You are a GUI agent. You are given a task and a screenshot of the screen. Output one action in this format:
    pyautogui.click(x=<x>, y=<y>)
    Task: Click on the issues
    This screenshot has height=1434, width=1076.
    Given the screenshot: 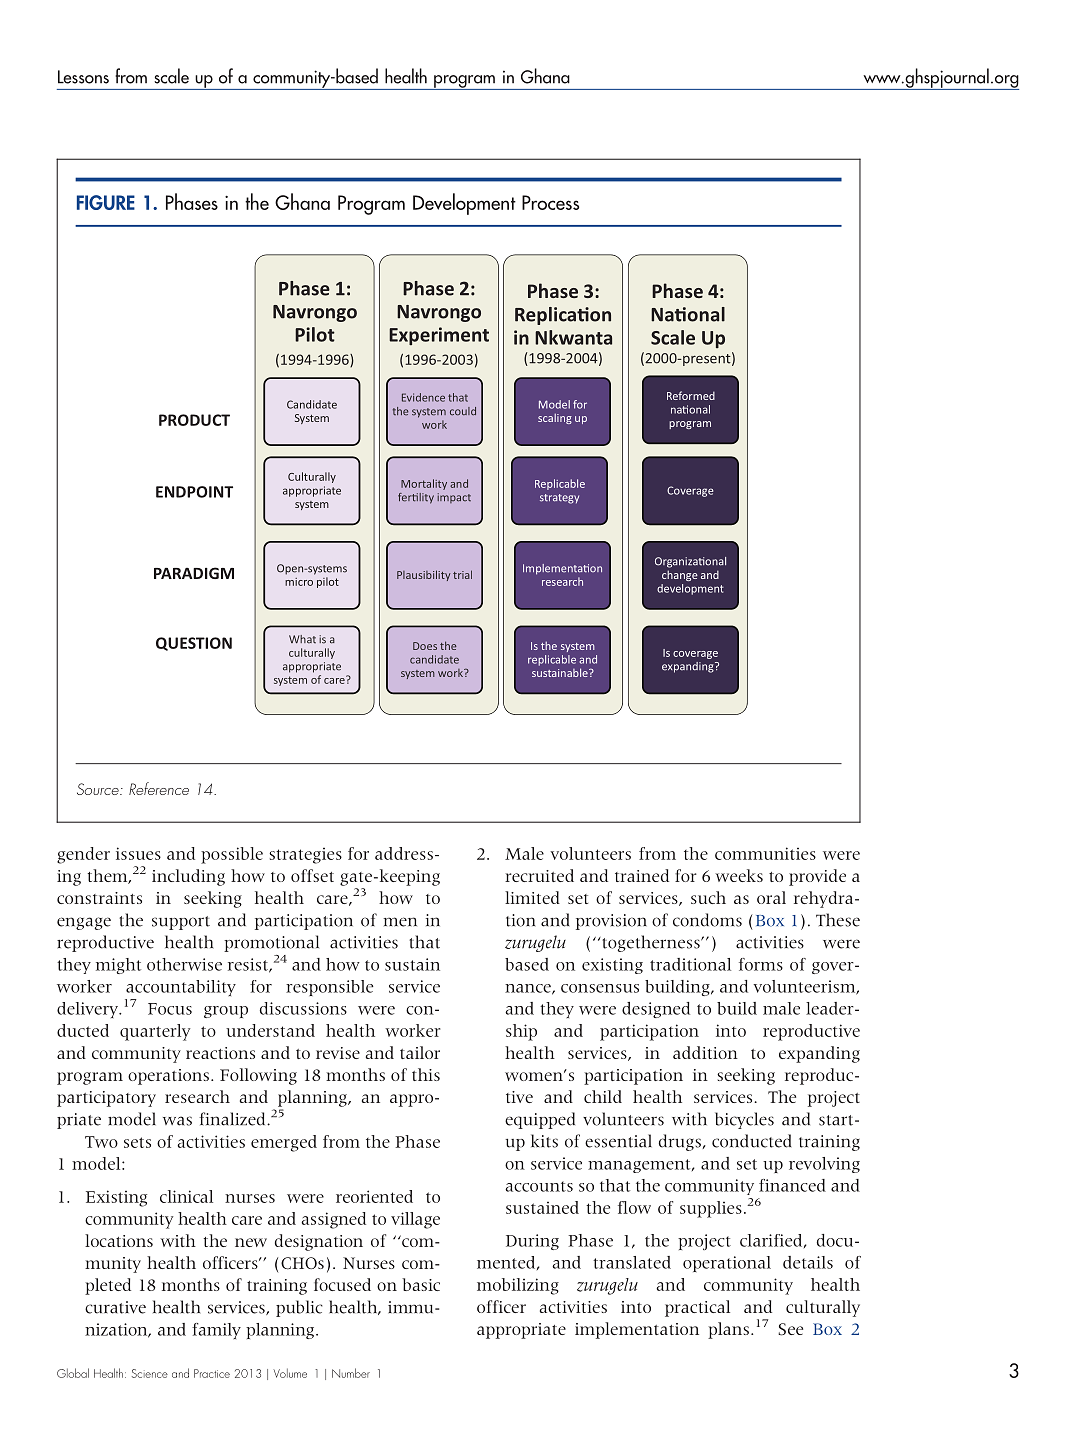 What is the action you would take?
    pyautogui.click(x=138, y=853)
